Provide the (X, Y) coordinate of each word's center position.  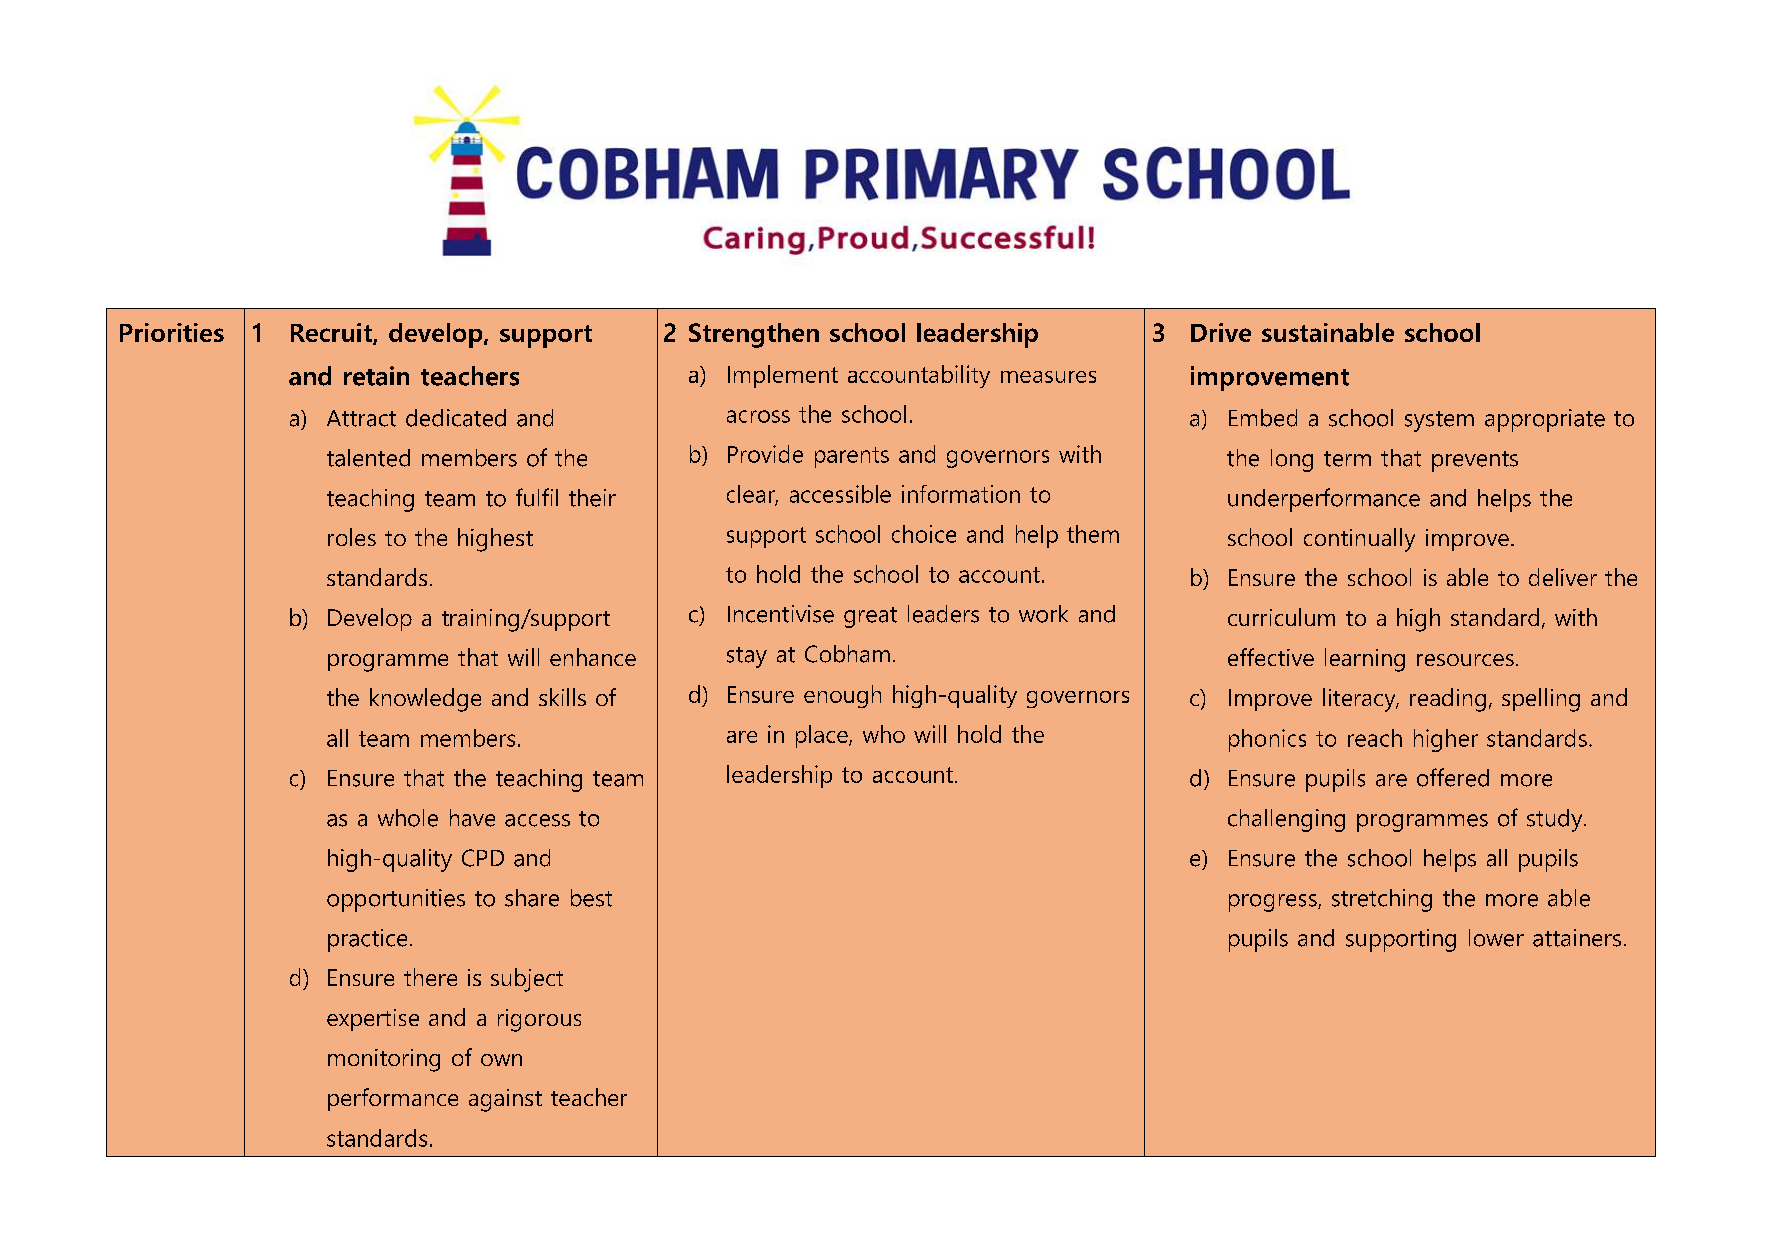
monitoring (384, 1060)
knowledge (425, 700)
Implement (783, 376)
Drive (1221, 332)
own (501, 1060)
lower (1496, 938)
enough (842, 696)
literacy (1360, 700)
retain (376, 376)
